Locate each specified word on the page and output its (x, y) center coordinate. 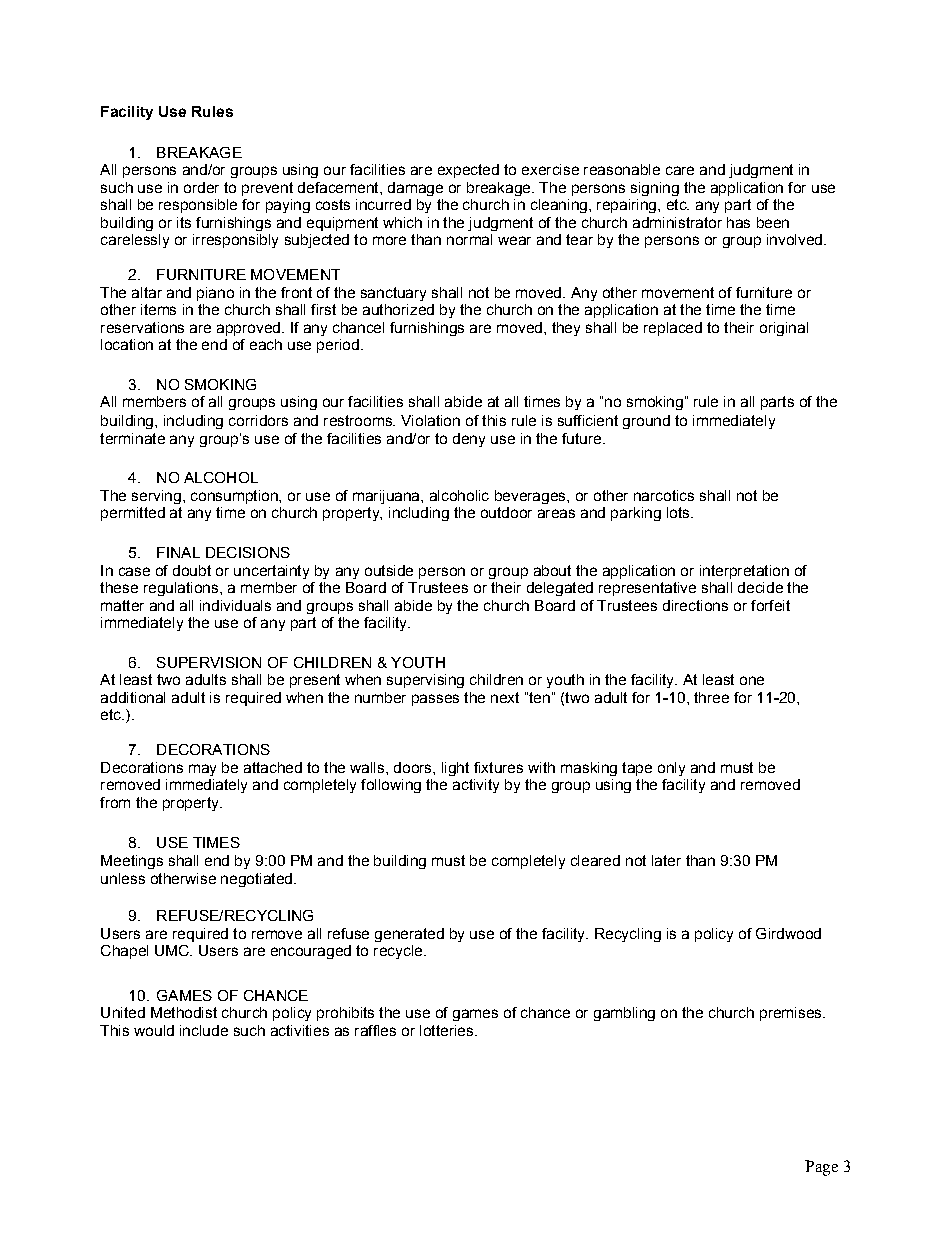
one (752, 680)
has (738, 222)
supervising (425, 681)
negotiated (256, 880)
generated (409, 935)
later (666, 860)
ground (646, 422)
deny (469, 440)
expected (468, 171)
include (204, 1030)
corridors (258, 420)
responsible (198, 206)
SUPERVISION (209, 662)
